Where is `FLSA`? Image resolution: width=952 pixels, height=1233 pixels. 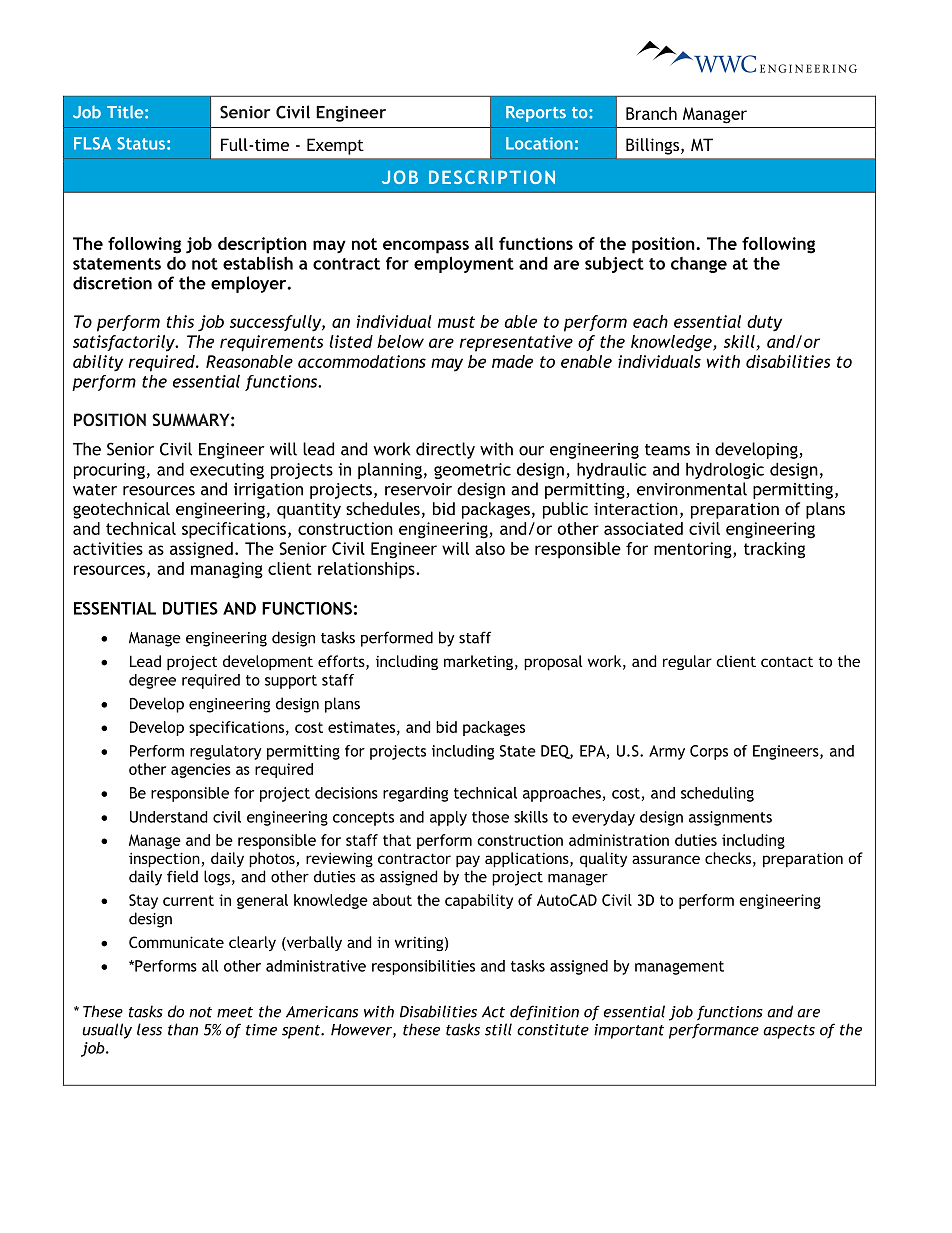 FLSA is located at coordinates (92, 143).
